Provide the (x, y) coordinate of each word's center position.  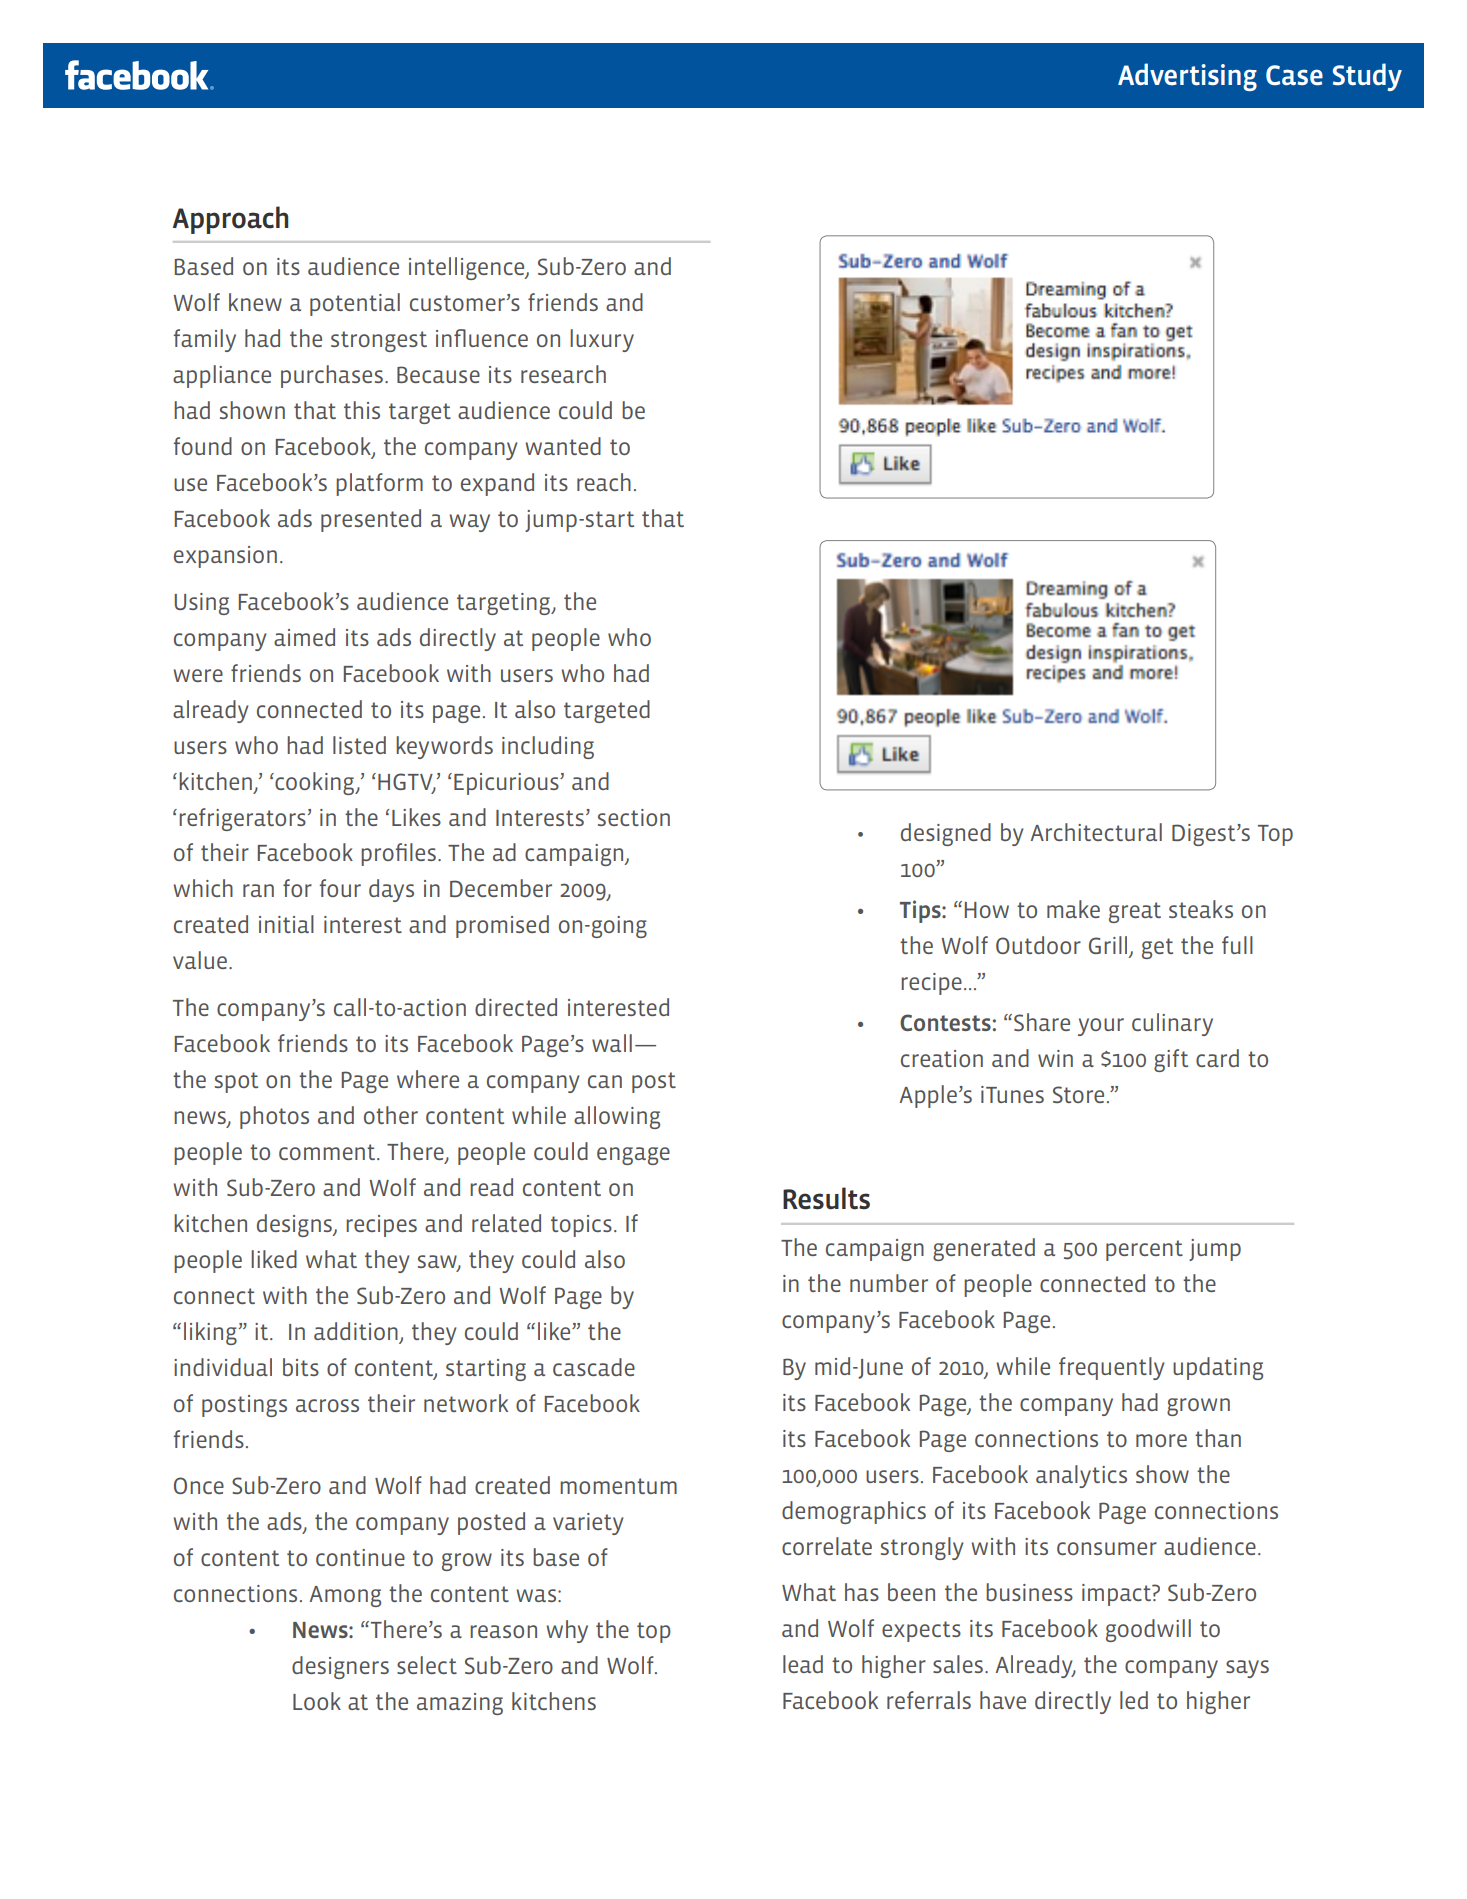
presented (371, 520)
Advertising (1187, 77)
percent (1144, 1250)
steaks (1201, 909)
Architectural (1096, 832)
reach (604, 482)
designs (295, 1225)
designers (340, 1667)
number (889, 1283)
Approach (230, 220)
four (340, 888)
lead (803, 1664)
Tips (921, 911)
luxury (602, 340)
